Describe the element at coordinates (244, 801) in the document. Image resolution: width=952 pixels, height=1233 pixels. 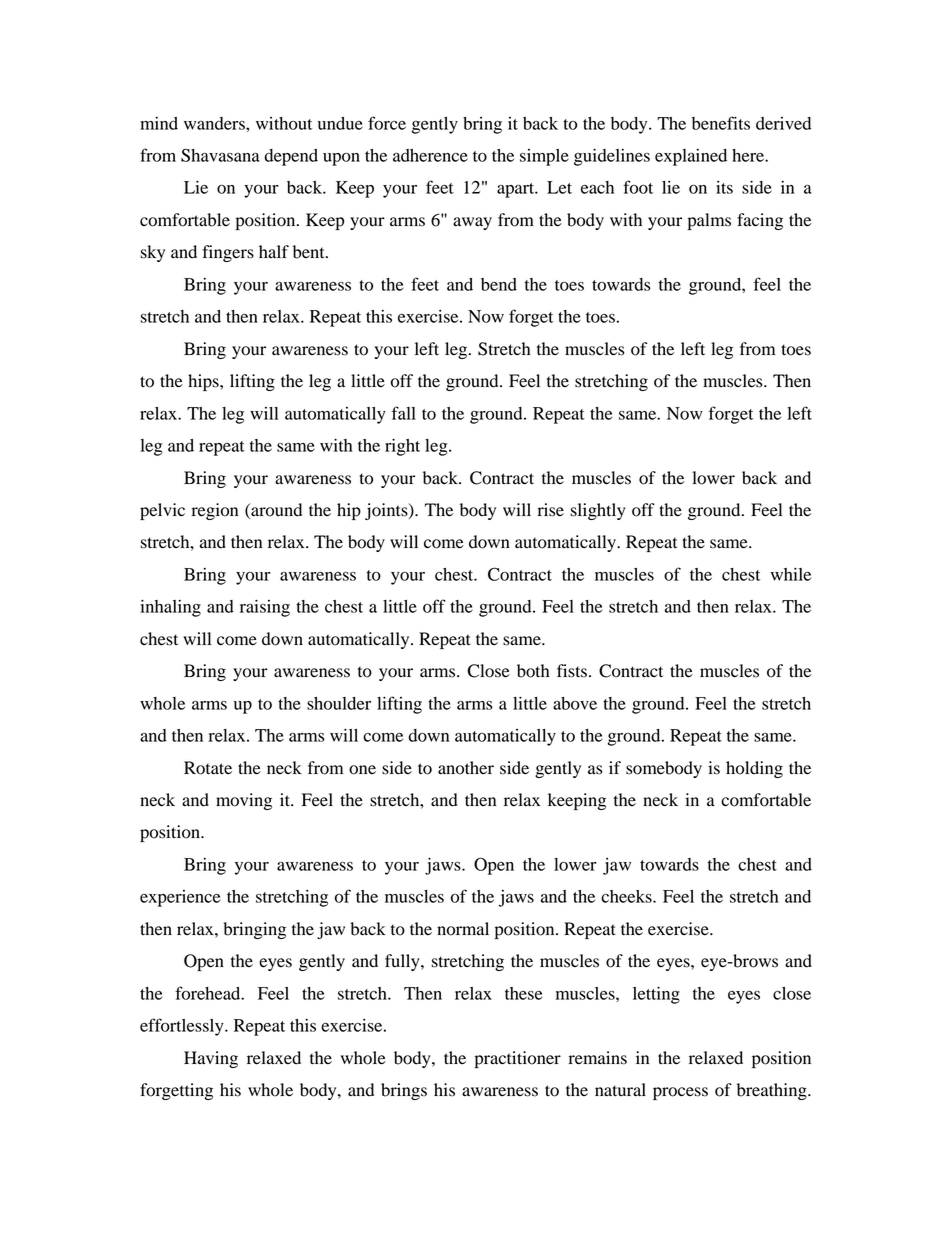
I see `moving` at that location.
